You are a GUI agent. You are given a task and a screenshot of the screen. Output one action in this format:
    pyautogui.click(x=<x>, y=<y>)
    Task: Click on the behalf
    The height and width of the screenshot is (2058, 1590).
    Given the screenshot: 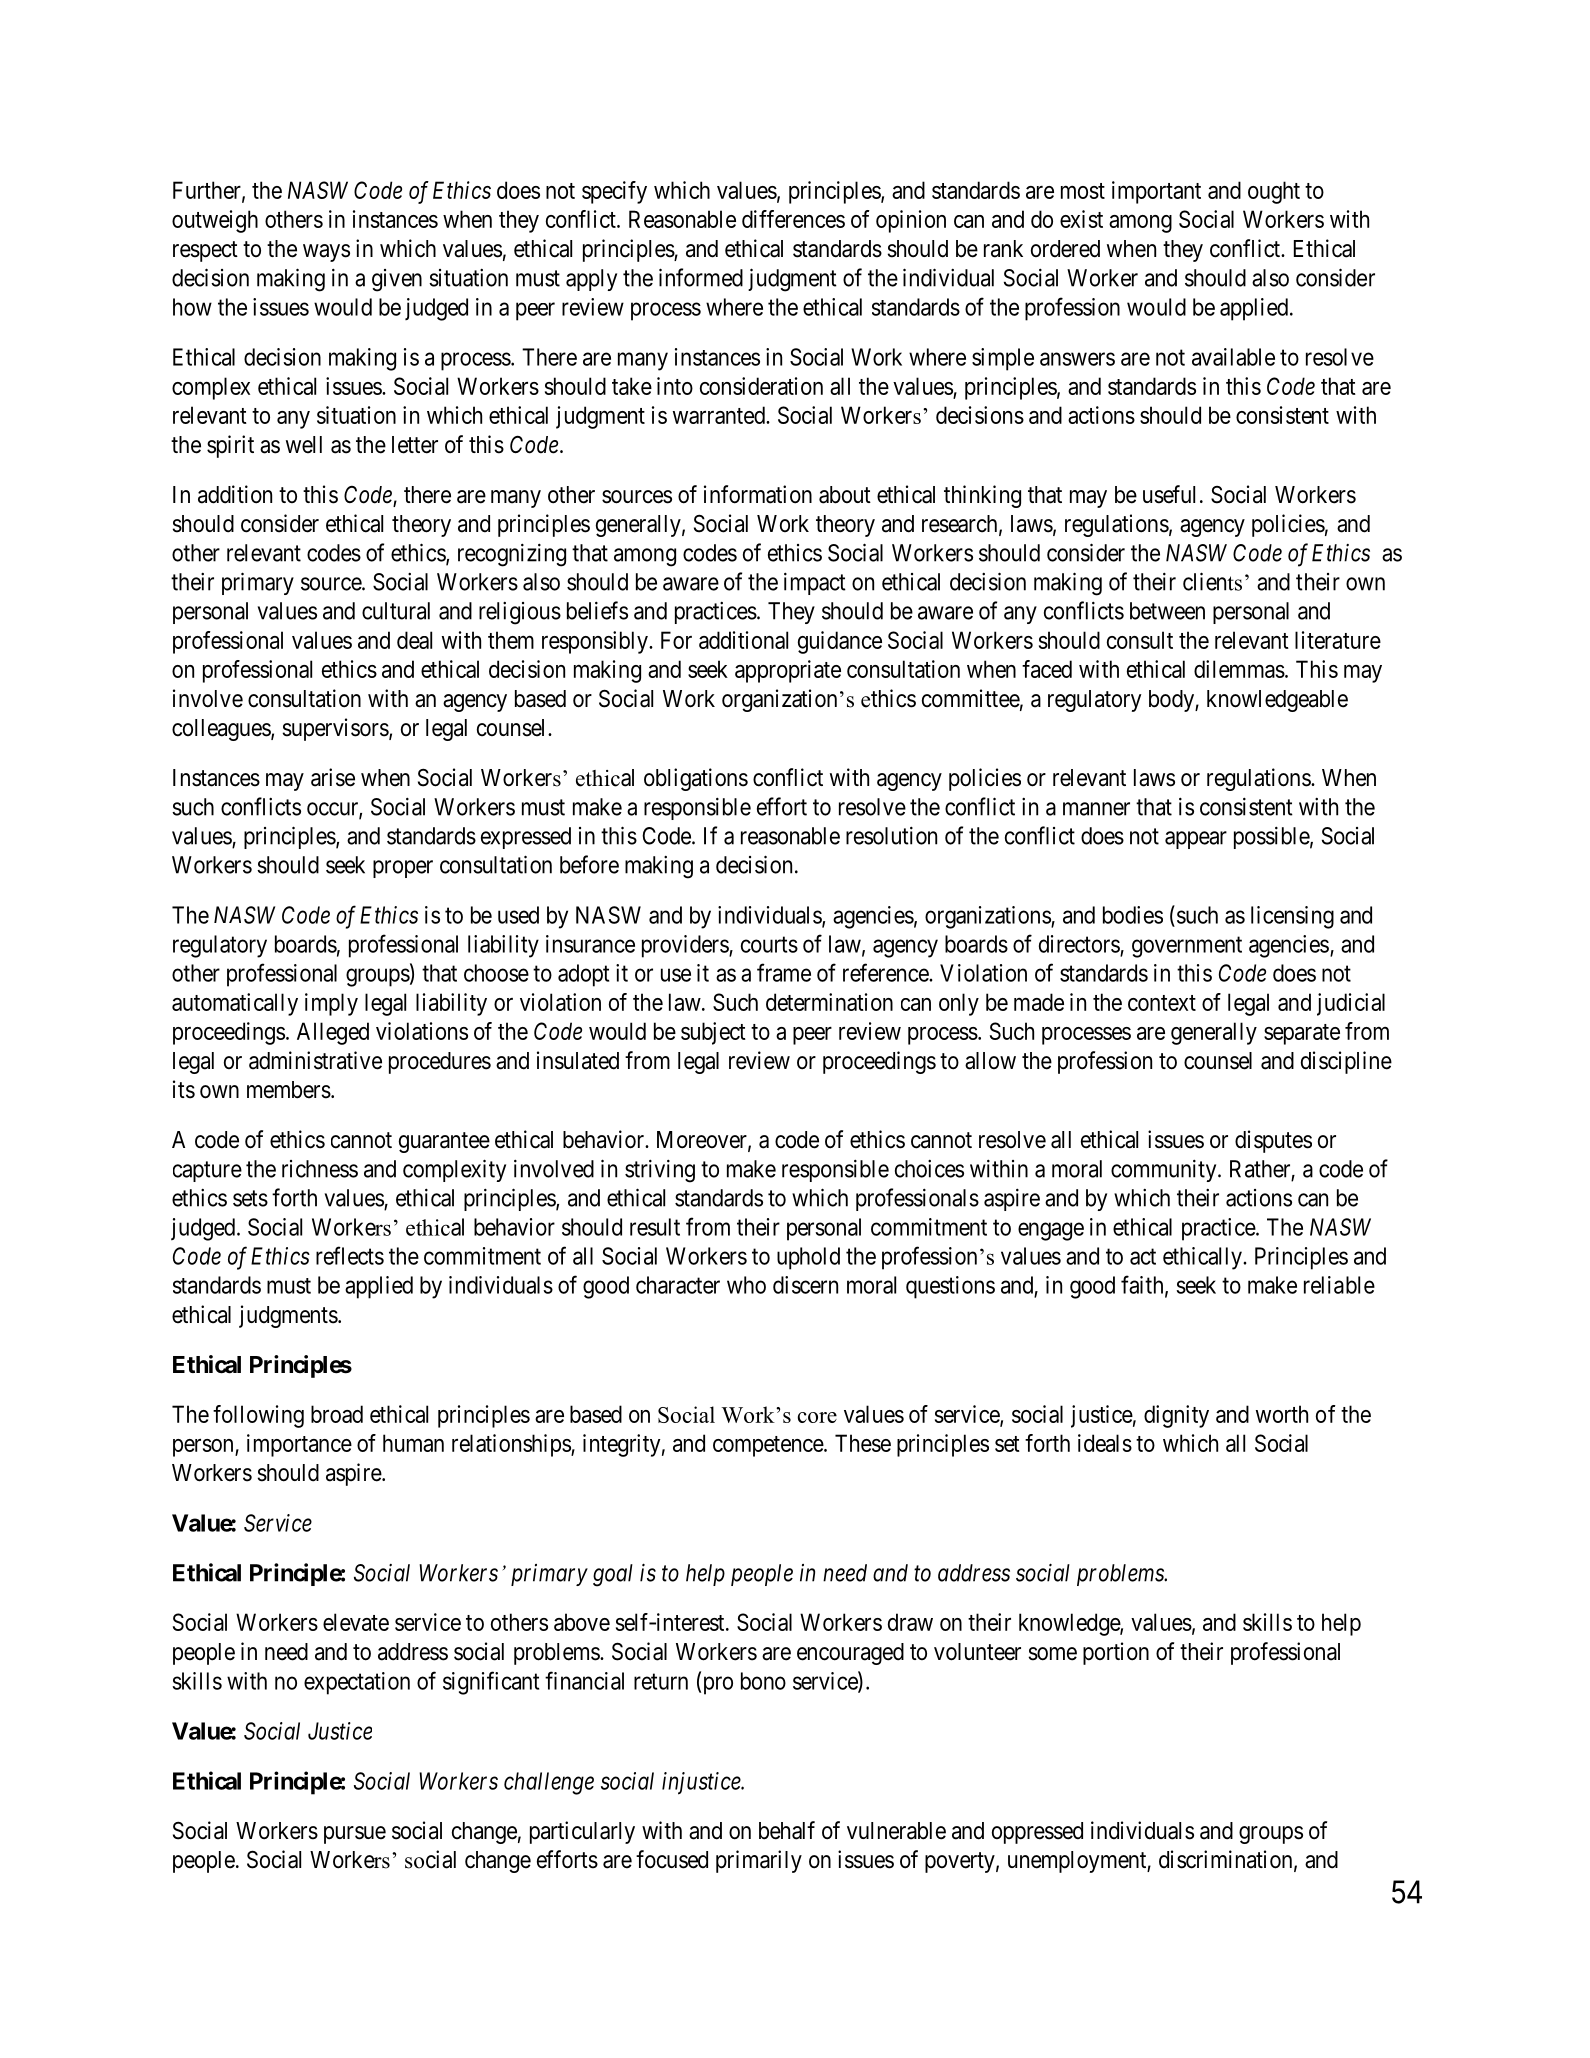 What is the action you would take?
    pyautogui.click(x=787, y=1830)
